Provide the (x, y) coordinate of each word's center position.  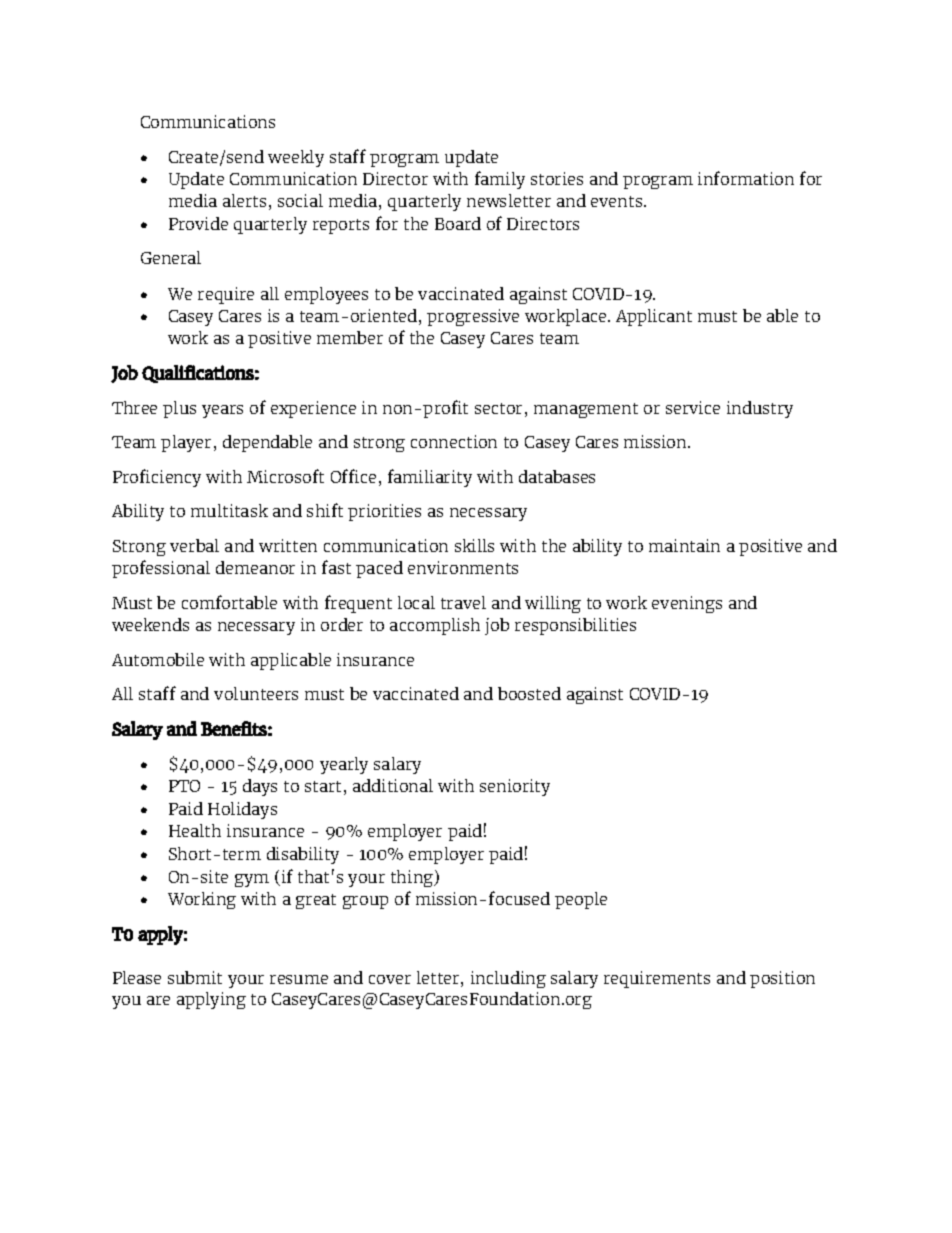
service (693, 407)
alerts (244, 200)
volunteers (256, 693)
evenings (687, 604)
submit (195, 977)
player (186, 443)
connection (454, 441)
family (500, 180)
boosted (529, 693)
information (746, 178)
